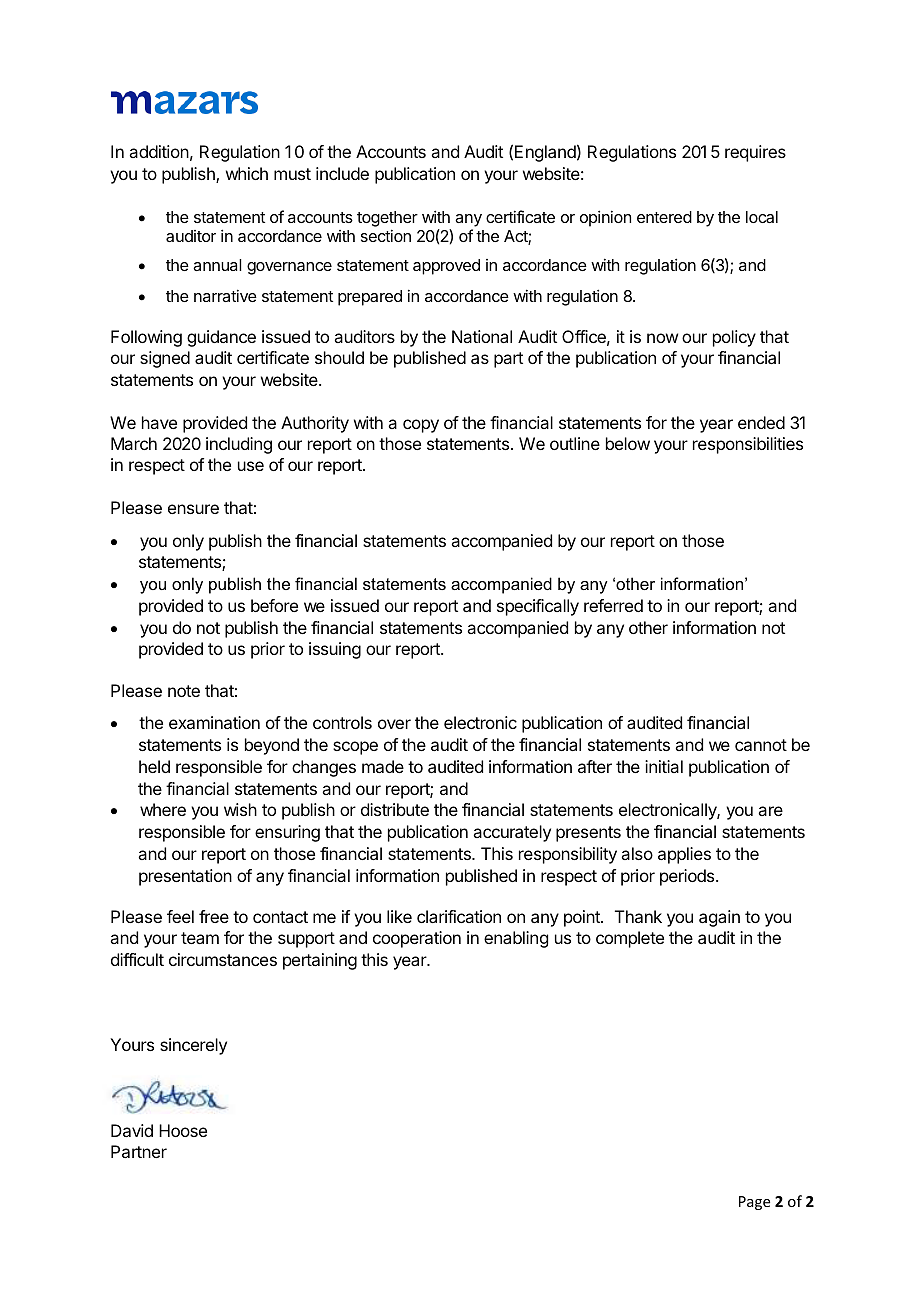 This screenshot has height=1308, width=924. I want to click on ensure, so click(193, 509).
